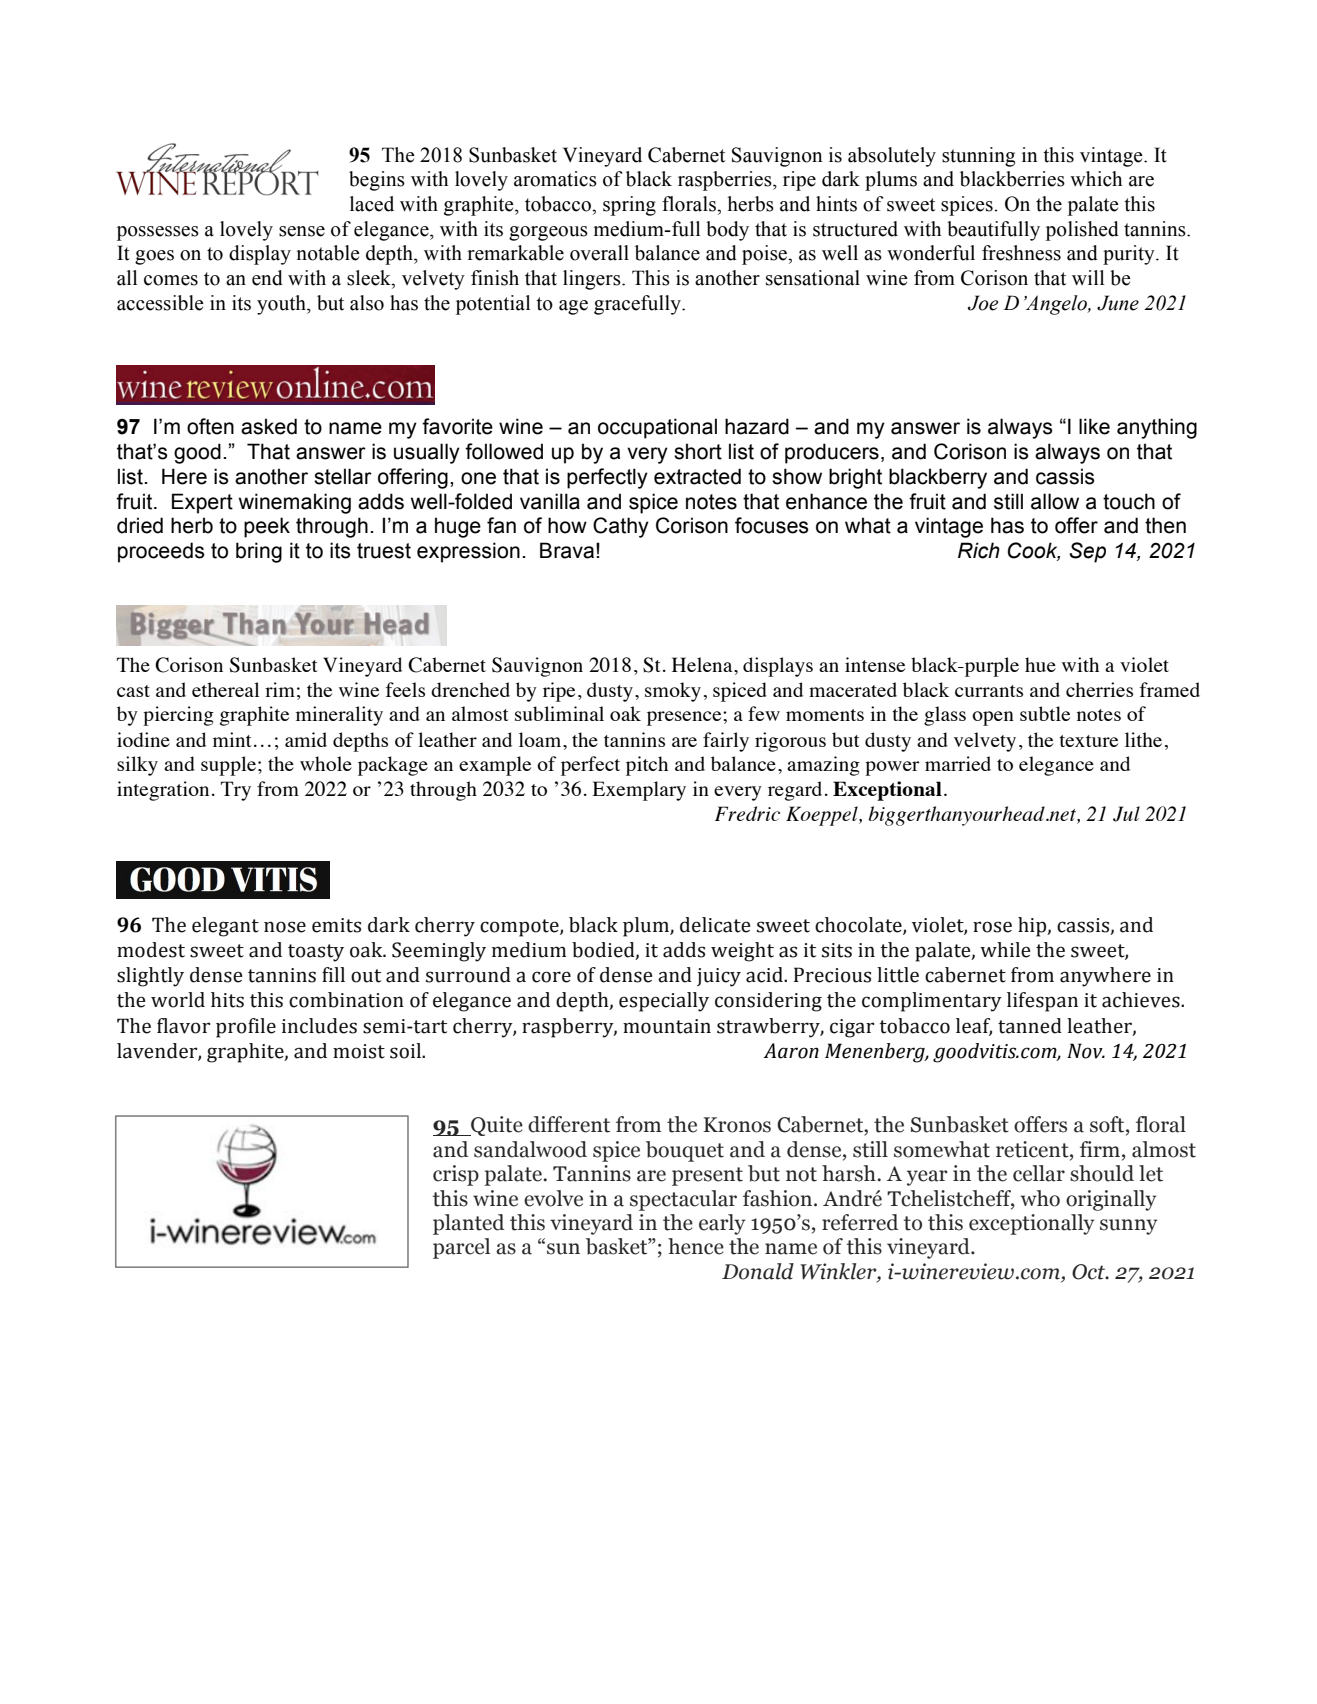 This screenshot has width=1317, height=1704. Describe the element at coordinates (664, 1002) in the screenshot. I see `especially` at that location.
